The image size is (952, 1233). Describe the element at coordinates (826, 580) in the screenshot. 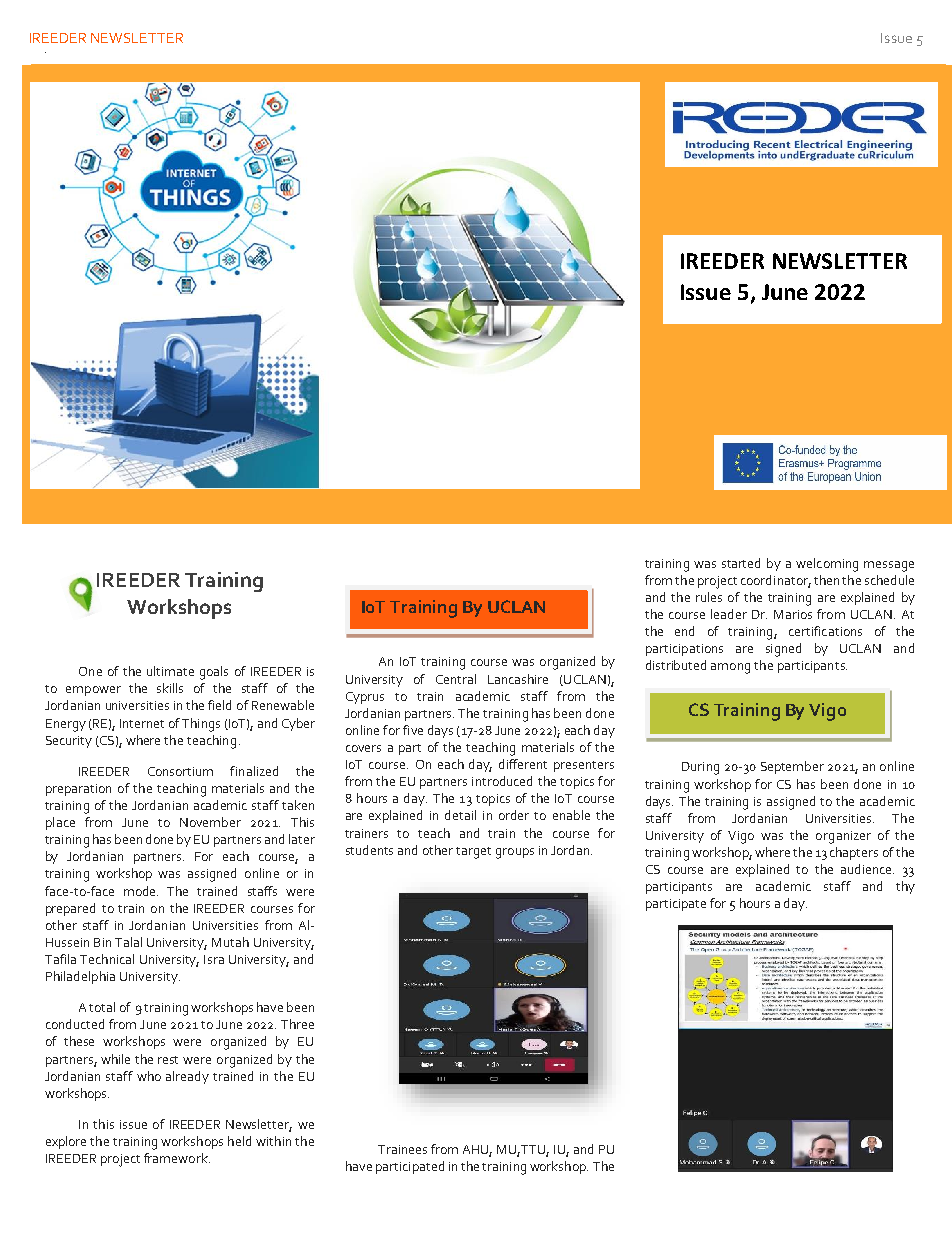

I see `then` at that location.
